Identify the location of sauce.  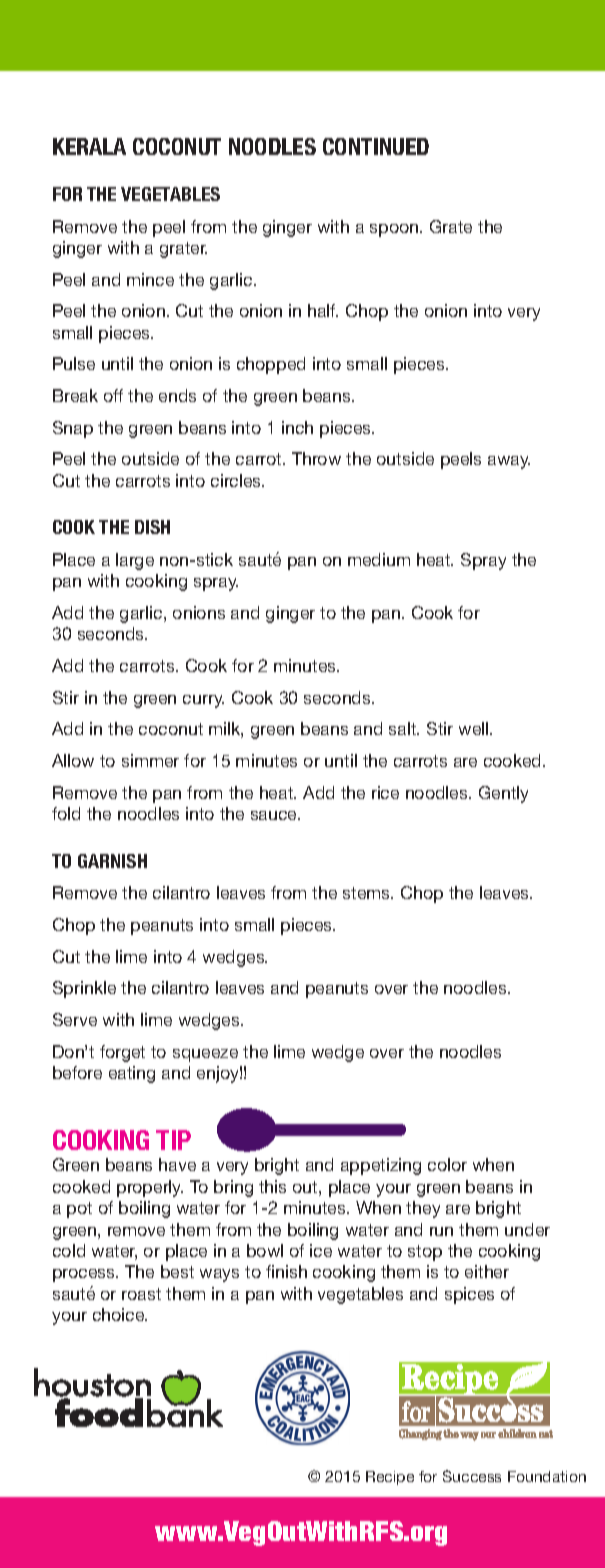
(275, 815).
